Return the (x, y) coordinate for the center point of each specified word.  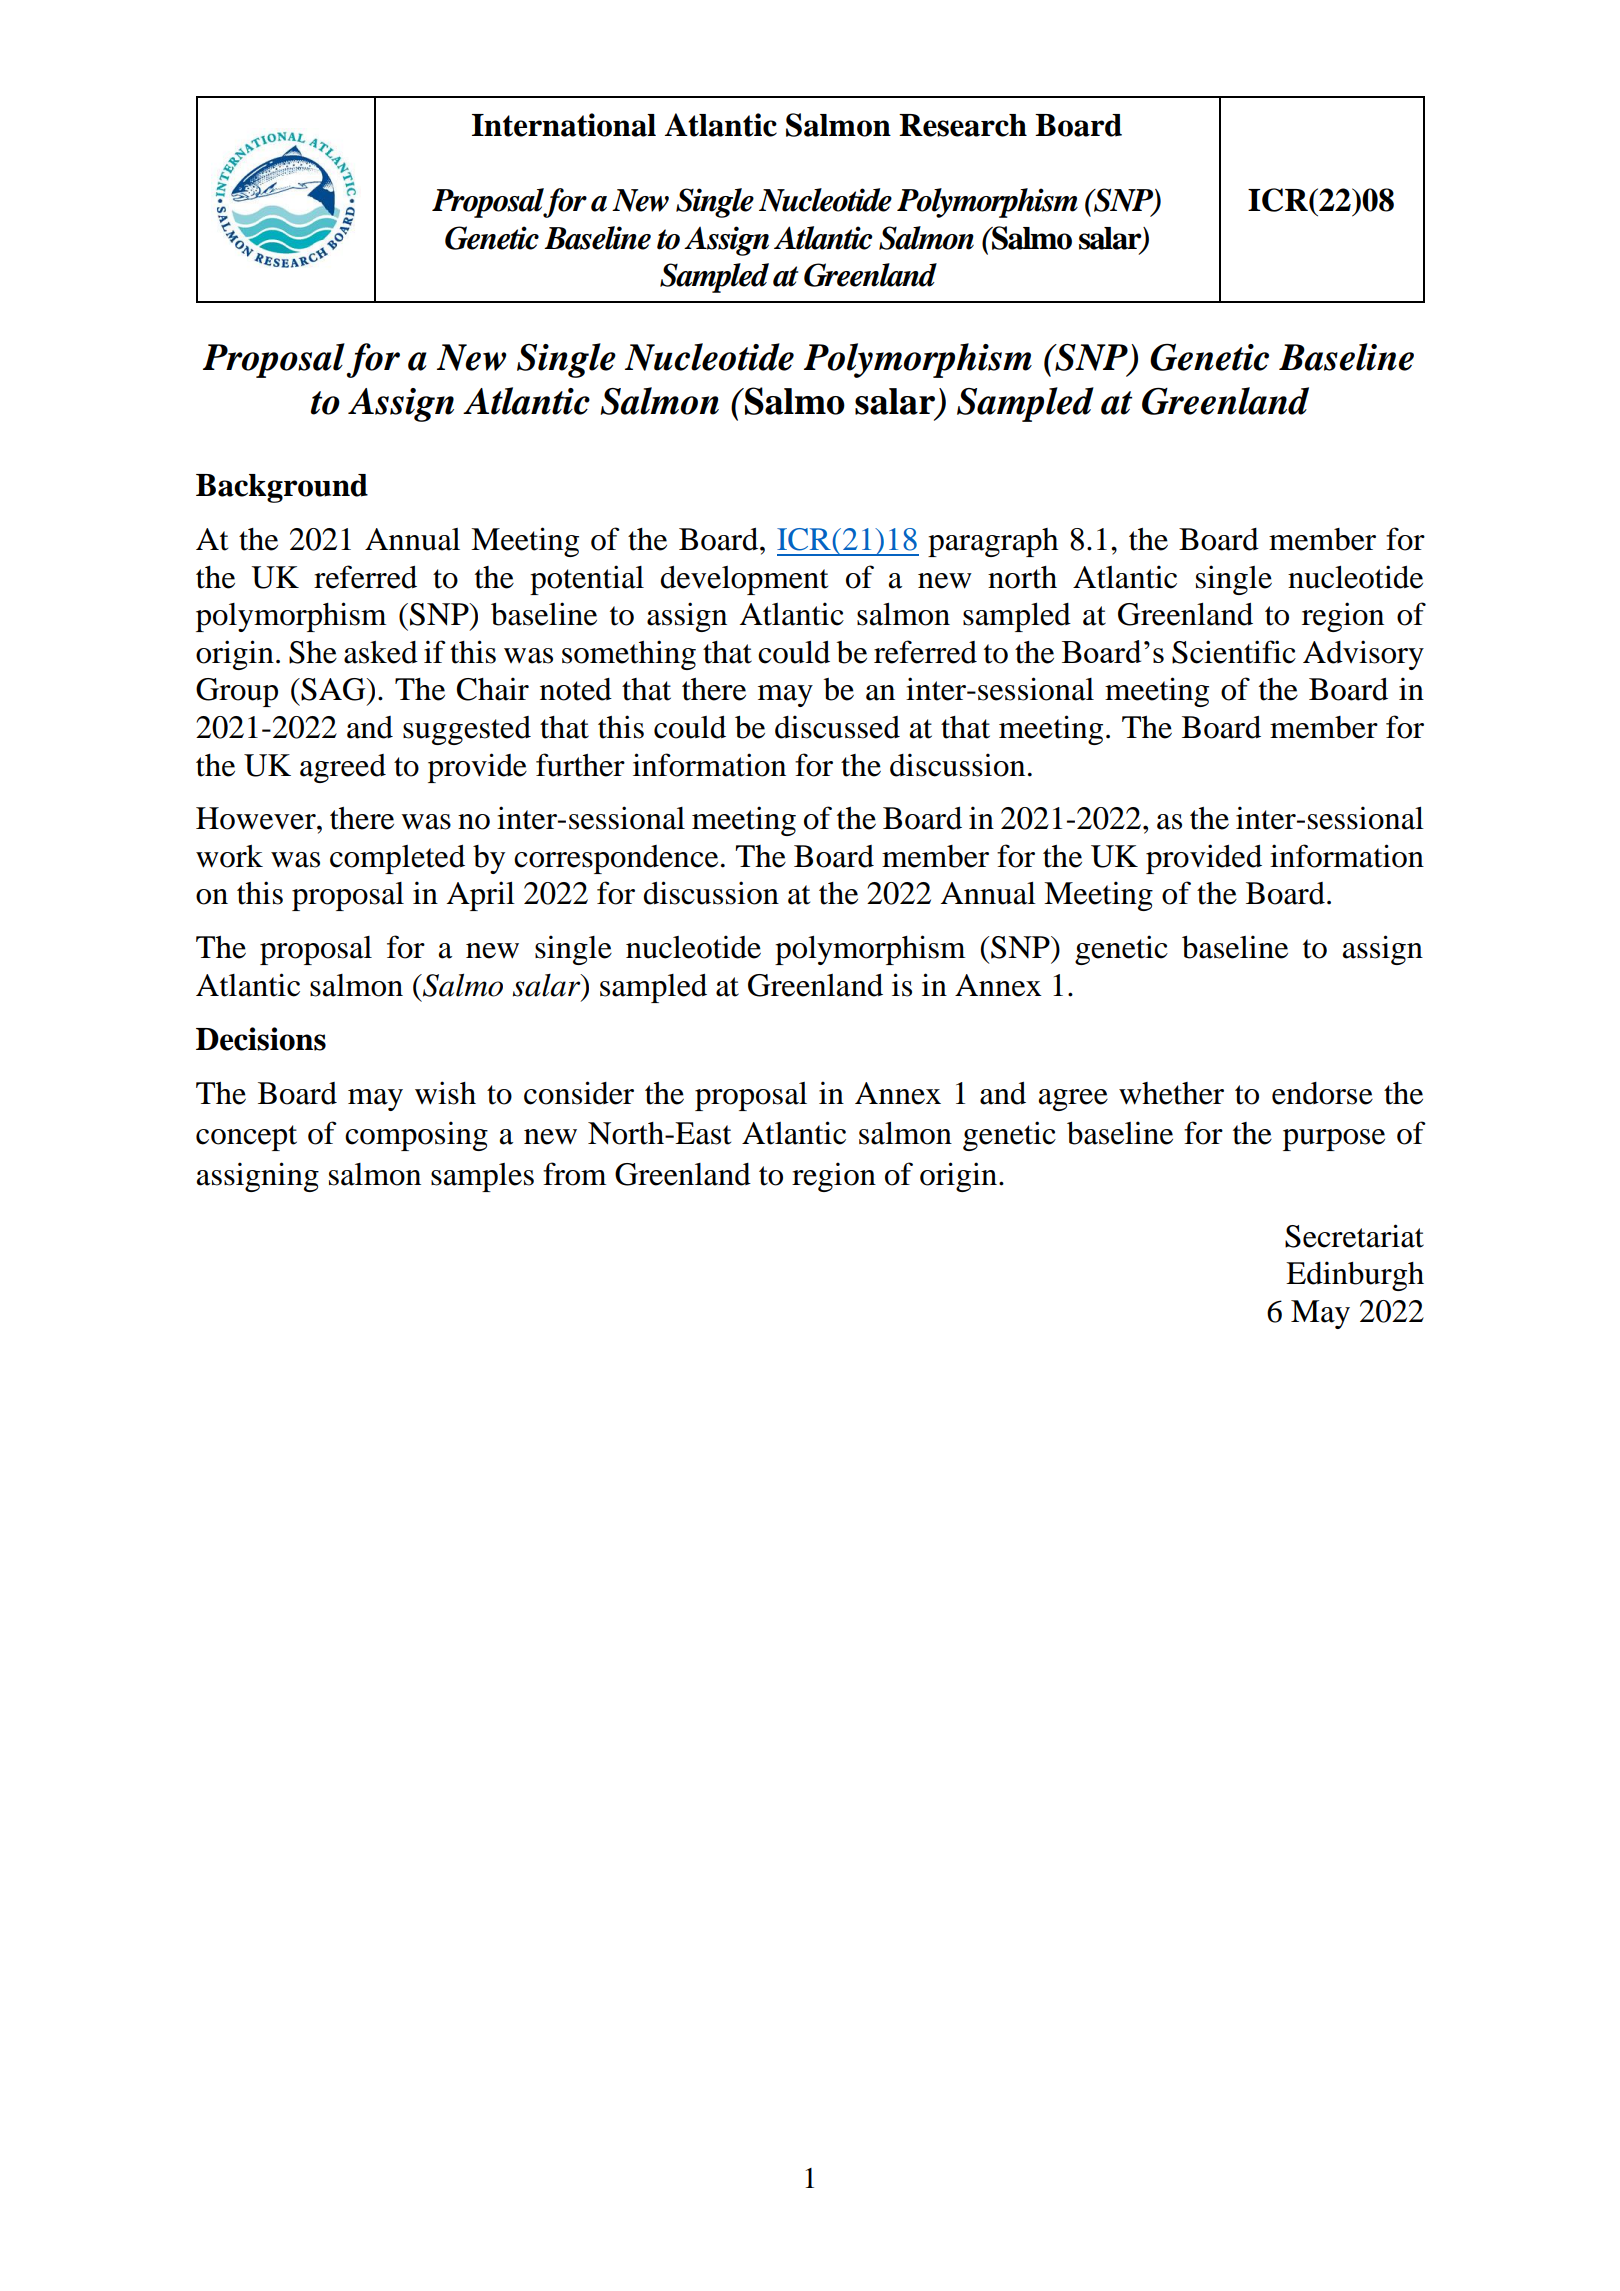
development (744, 580)
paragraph (993, 542)
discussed (837, 727)
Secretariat (1354, 1236)
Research (963, 125)
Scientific (1234, 652)
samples (482, 1177)
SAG (333, 689)
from (574, 1174)
